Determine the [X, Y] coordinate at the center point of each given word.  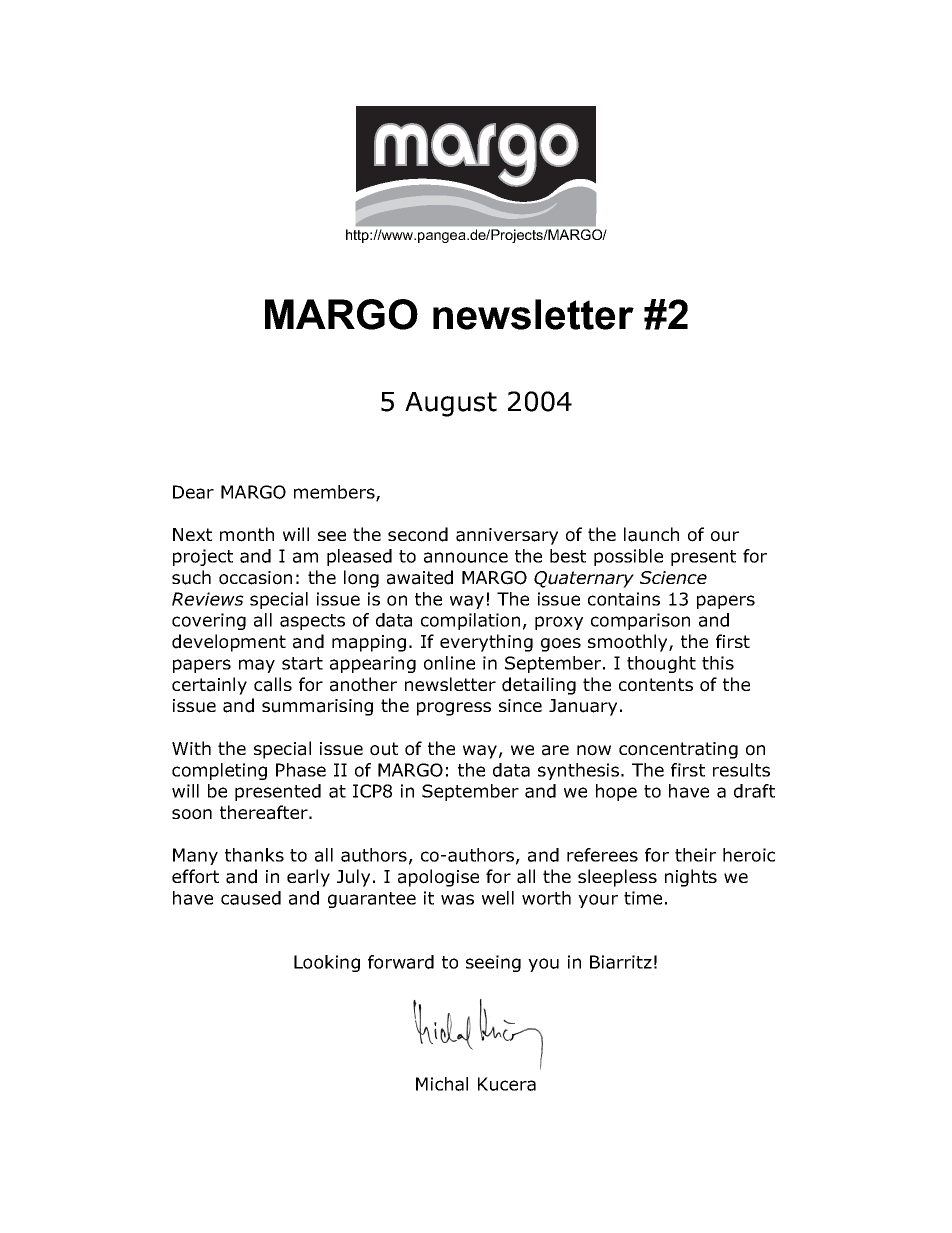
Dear [193, 492]
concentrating [678, 750]
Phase [301, 770]
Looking [327, 963]
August [451, 404]
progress [454, 709]
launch [651, 534]
